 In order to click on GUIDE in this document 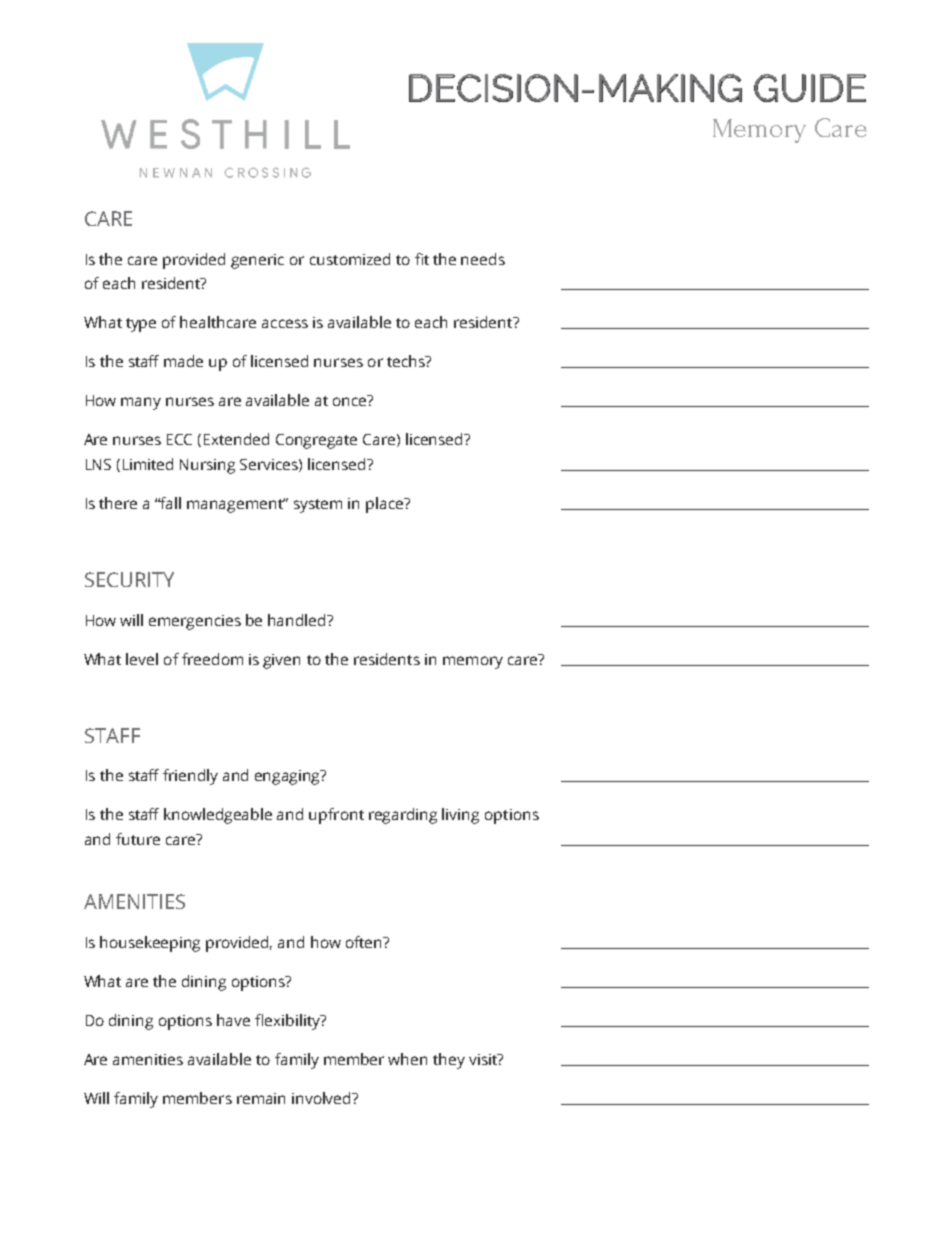, I will do `click(810, 88)`.
